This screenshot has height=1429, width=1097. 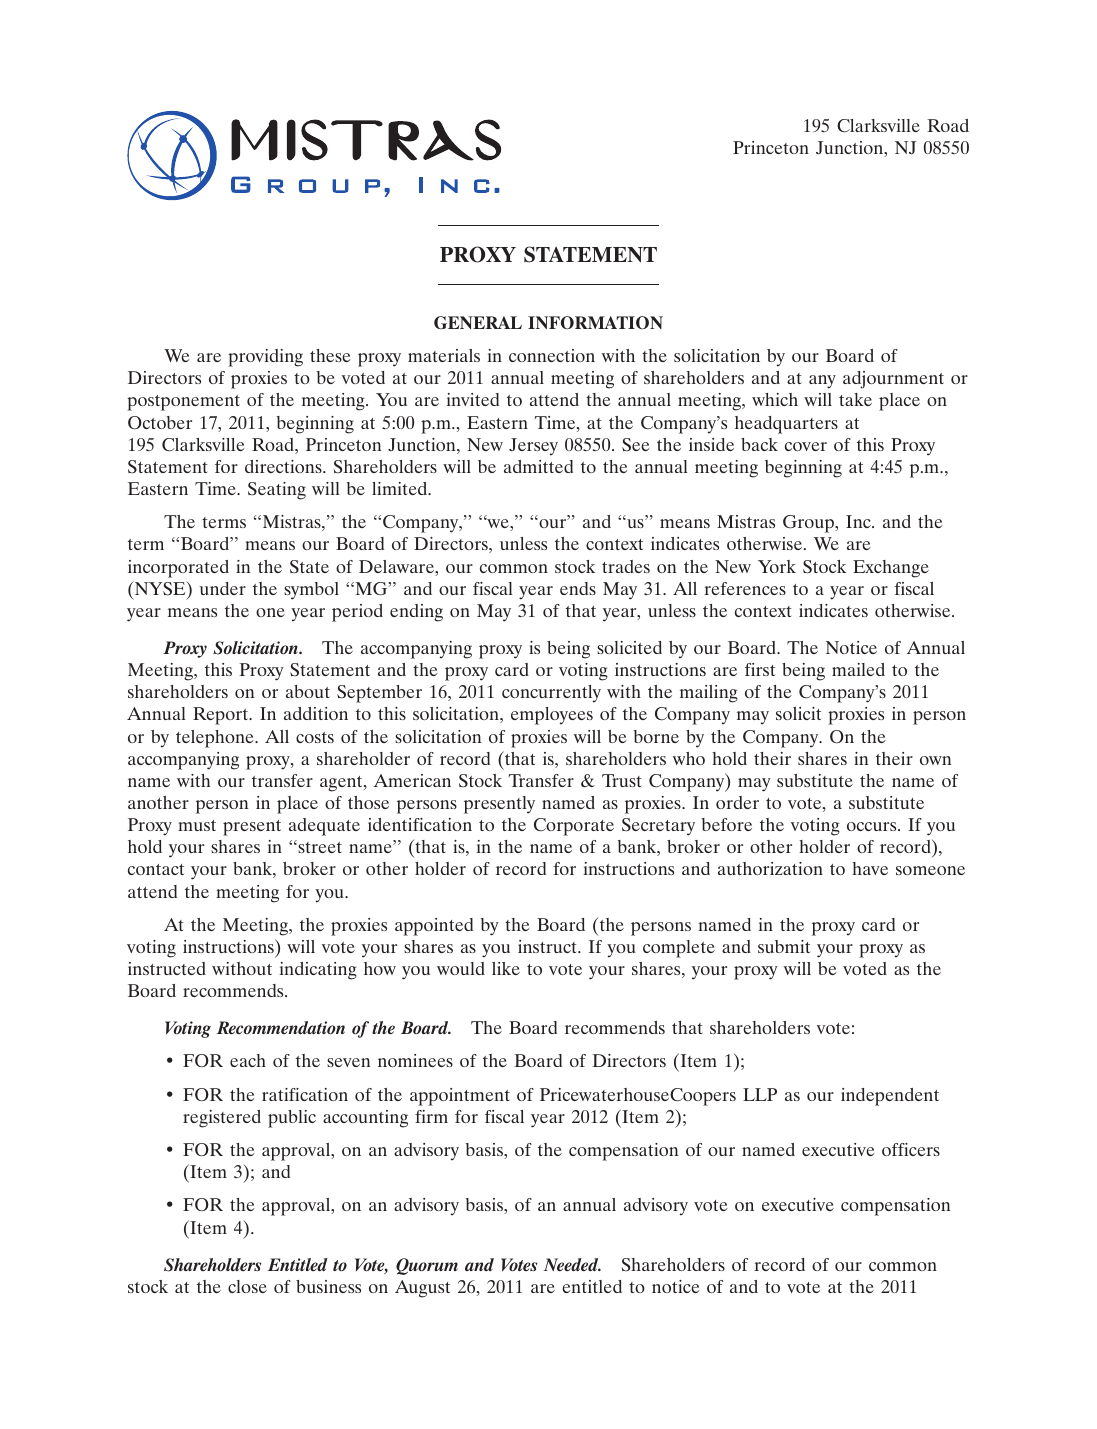 I want to click on close, so click(x=247, y=1286).
